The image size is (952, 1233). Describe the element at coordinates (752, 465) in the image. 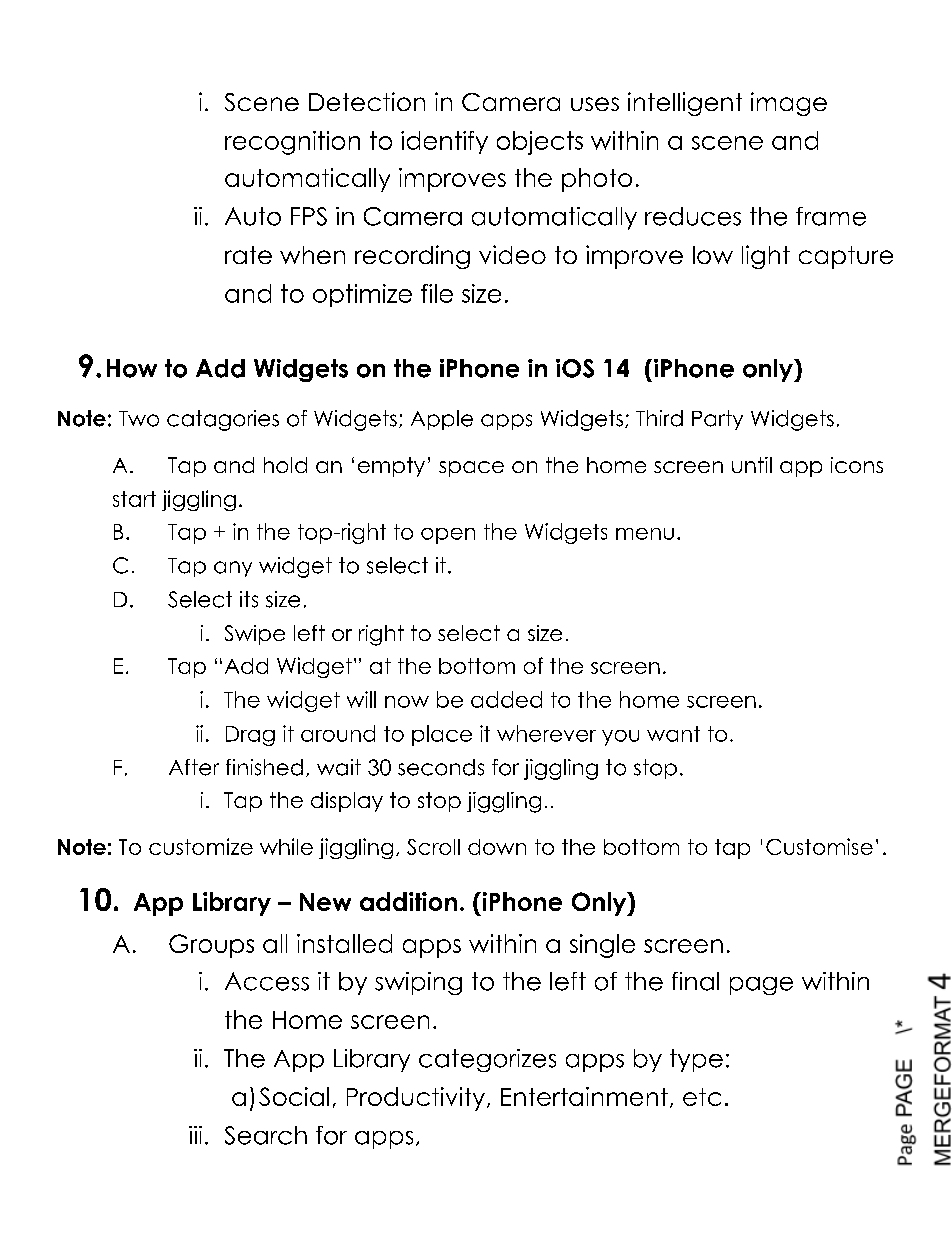

I see `until` at that location.
